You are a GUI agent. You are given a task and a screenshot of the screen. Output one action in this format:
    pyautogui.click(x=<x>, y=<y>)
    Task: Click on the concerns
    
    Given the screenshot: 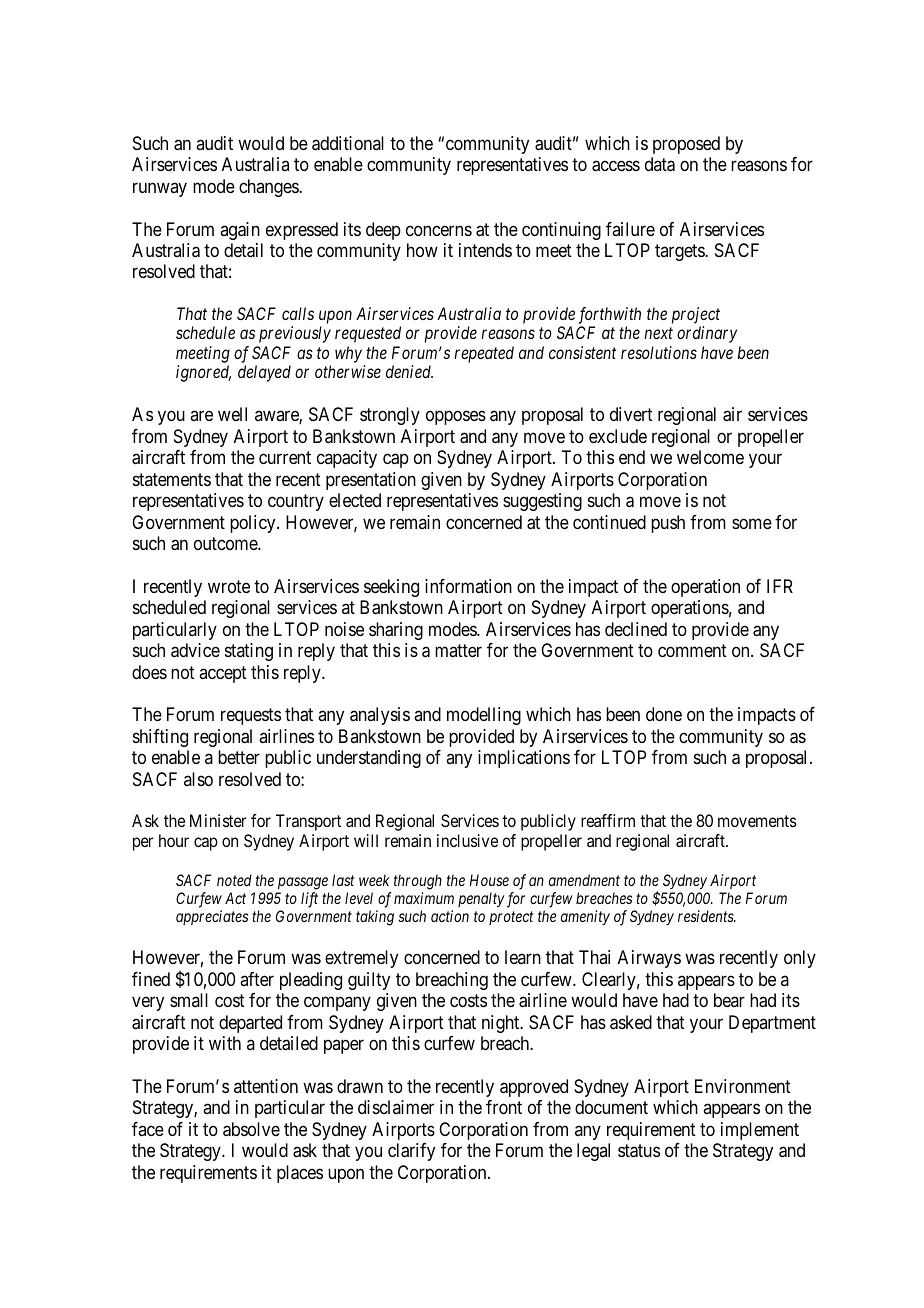 What is the action you would take?
    pyautogui.click(x=439, y=230)
